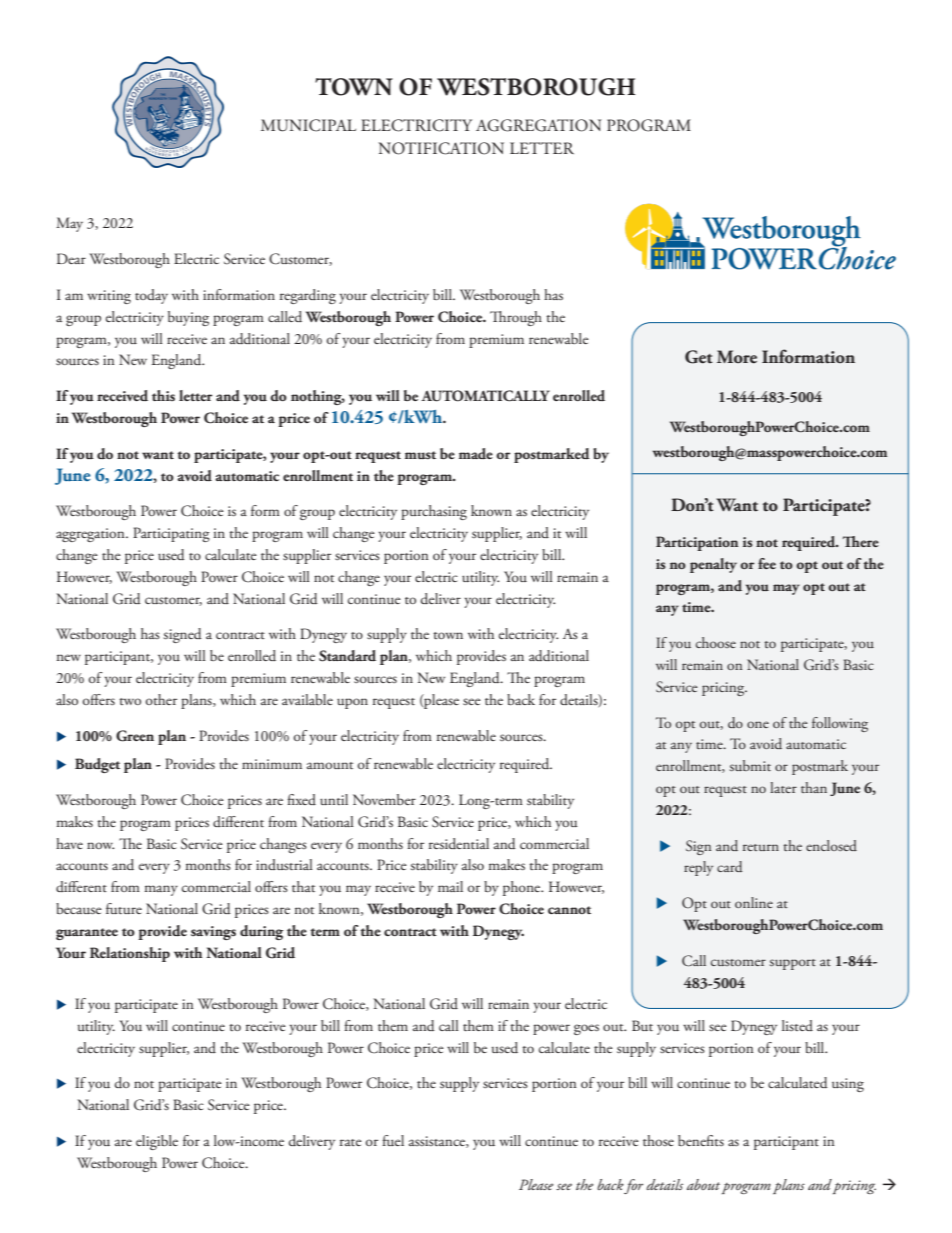 The height and width of the document is (1233, 952). I want to click on online, so click(754, 902).
